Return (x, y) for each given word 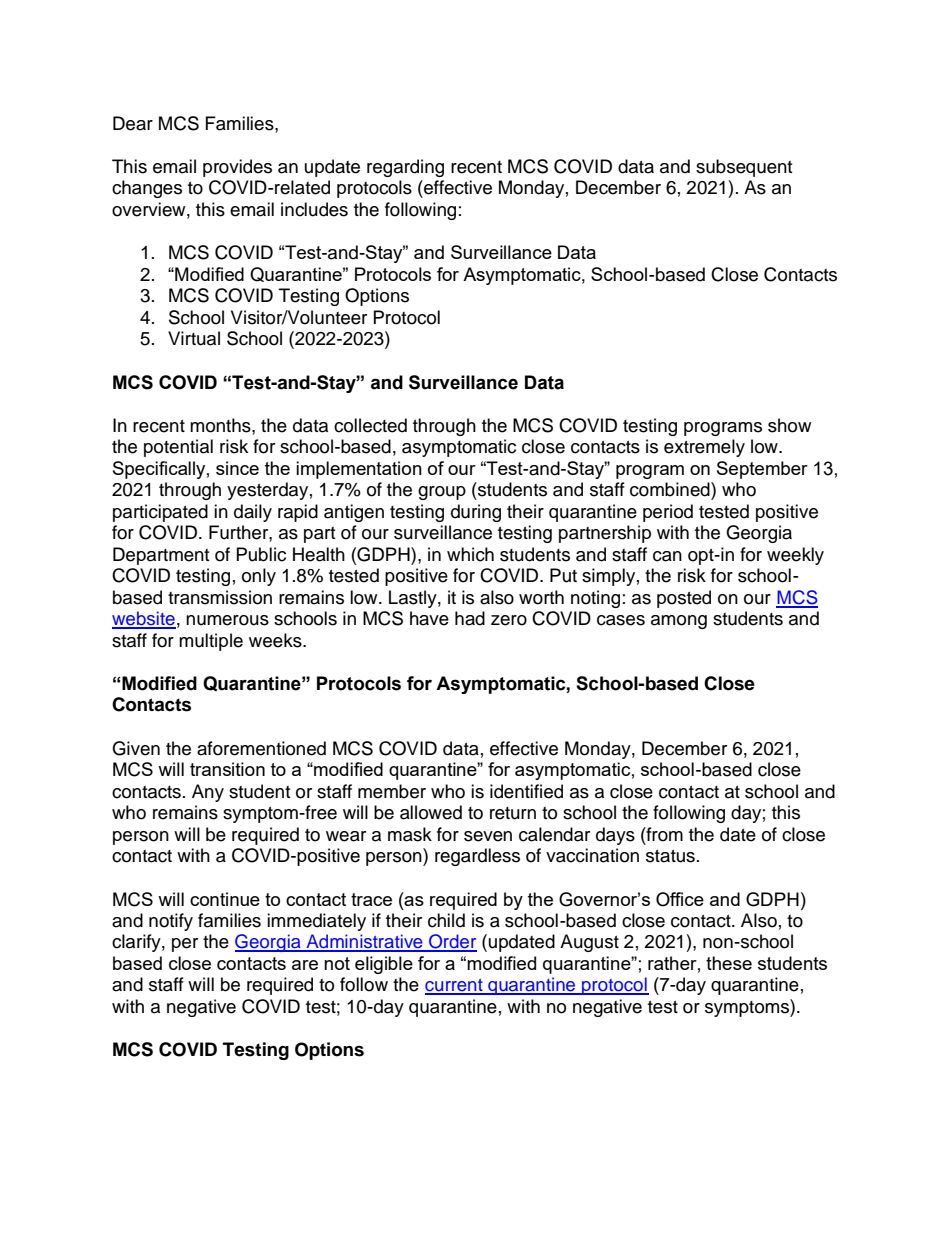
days (615, 836)
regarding (405, 168)
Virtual (194, 338)
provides (237, 168)
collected (370, 425)
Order (452, 942)
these (729, 963)
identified (526, 791)
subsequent (744, 168)
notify (171, 922)
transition (227, 769)
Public (261, 554)
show (789, 425)
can (667, 556)
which (470, 554)
